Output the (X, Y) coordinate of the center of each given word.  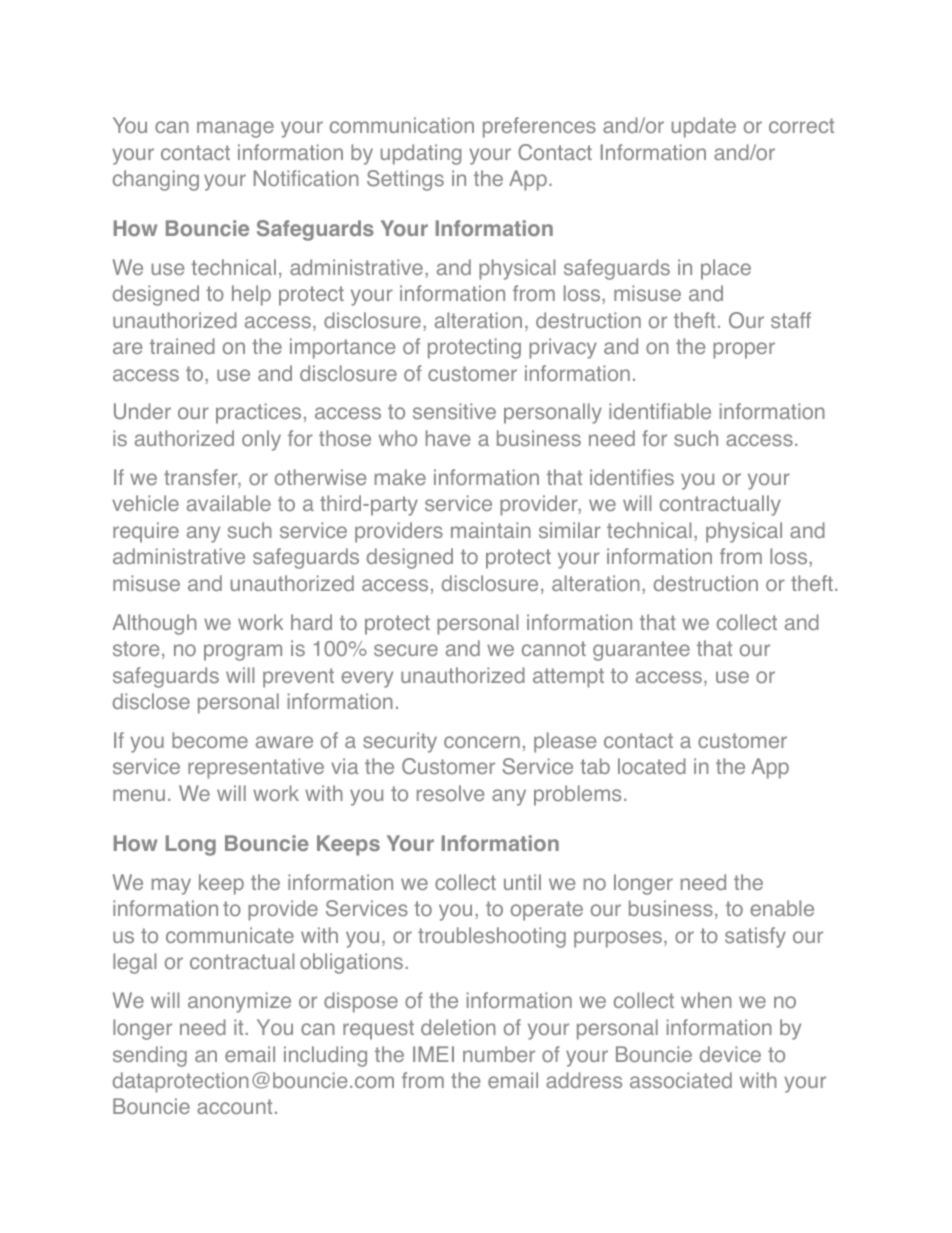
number (499, 1054)
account (234, 1106)
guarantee (641, 651)
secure (406, 650)
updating (421, 154)
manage (235, 129)
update (704, 127)
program (243, 652)
